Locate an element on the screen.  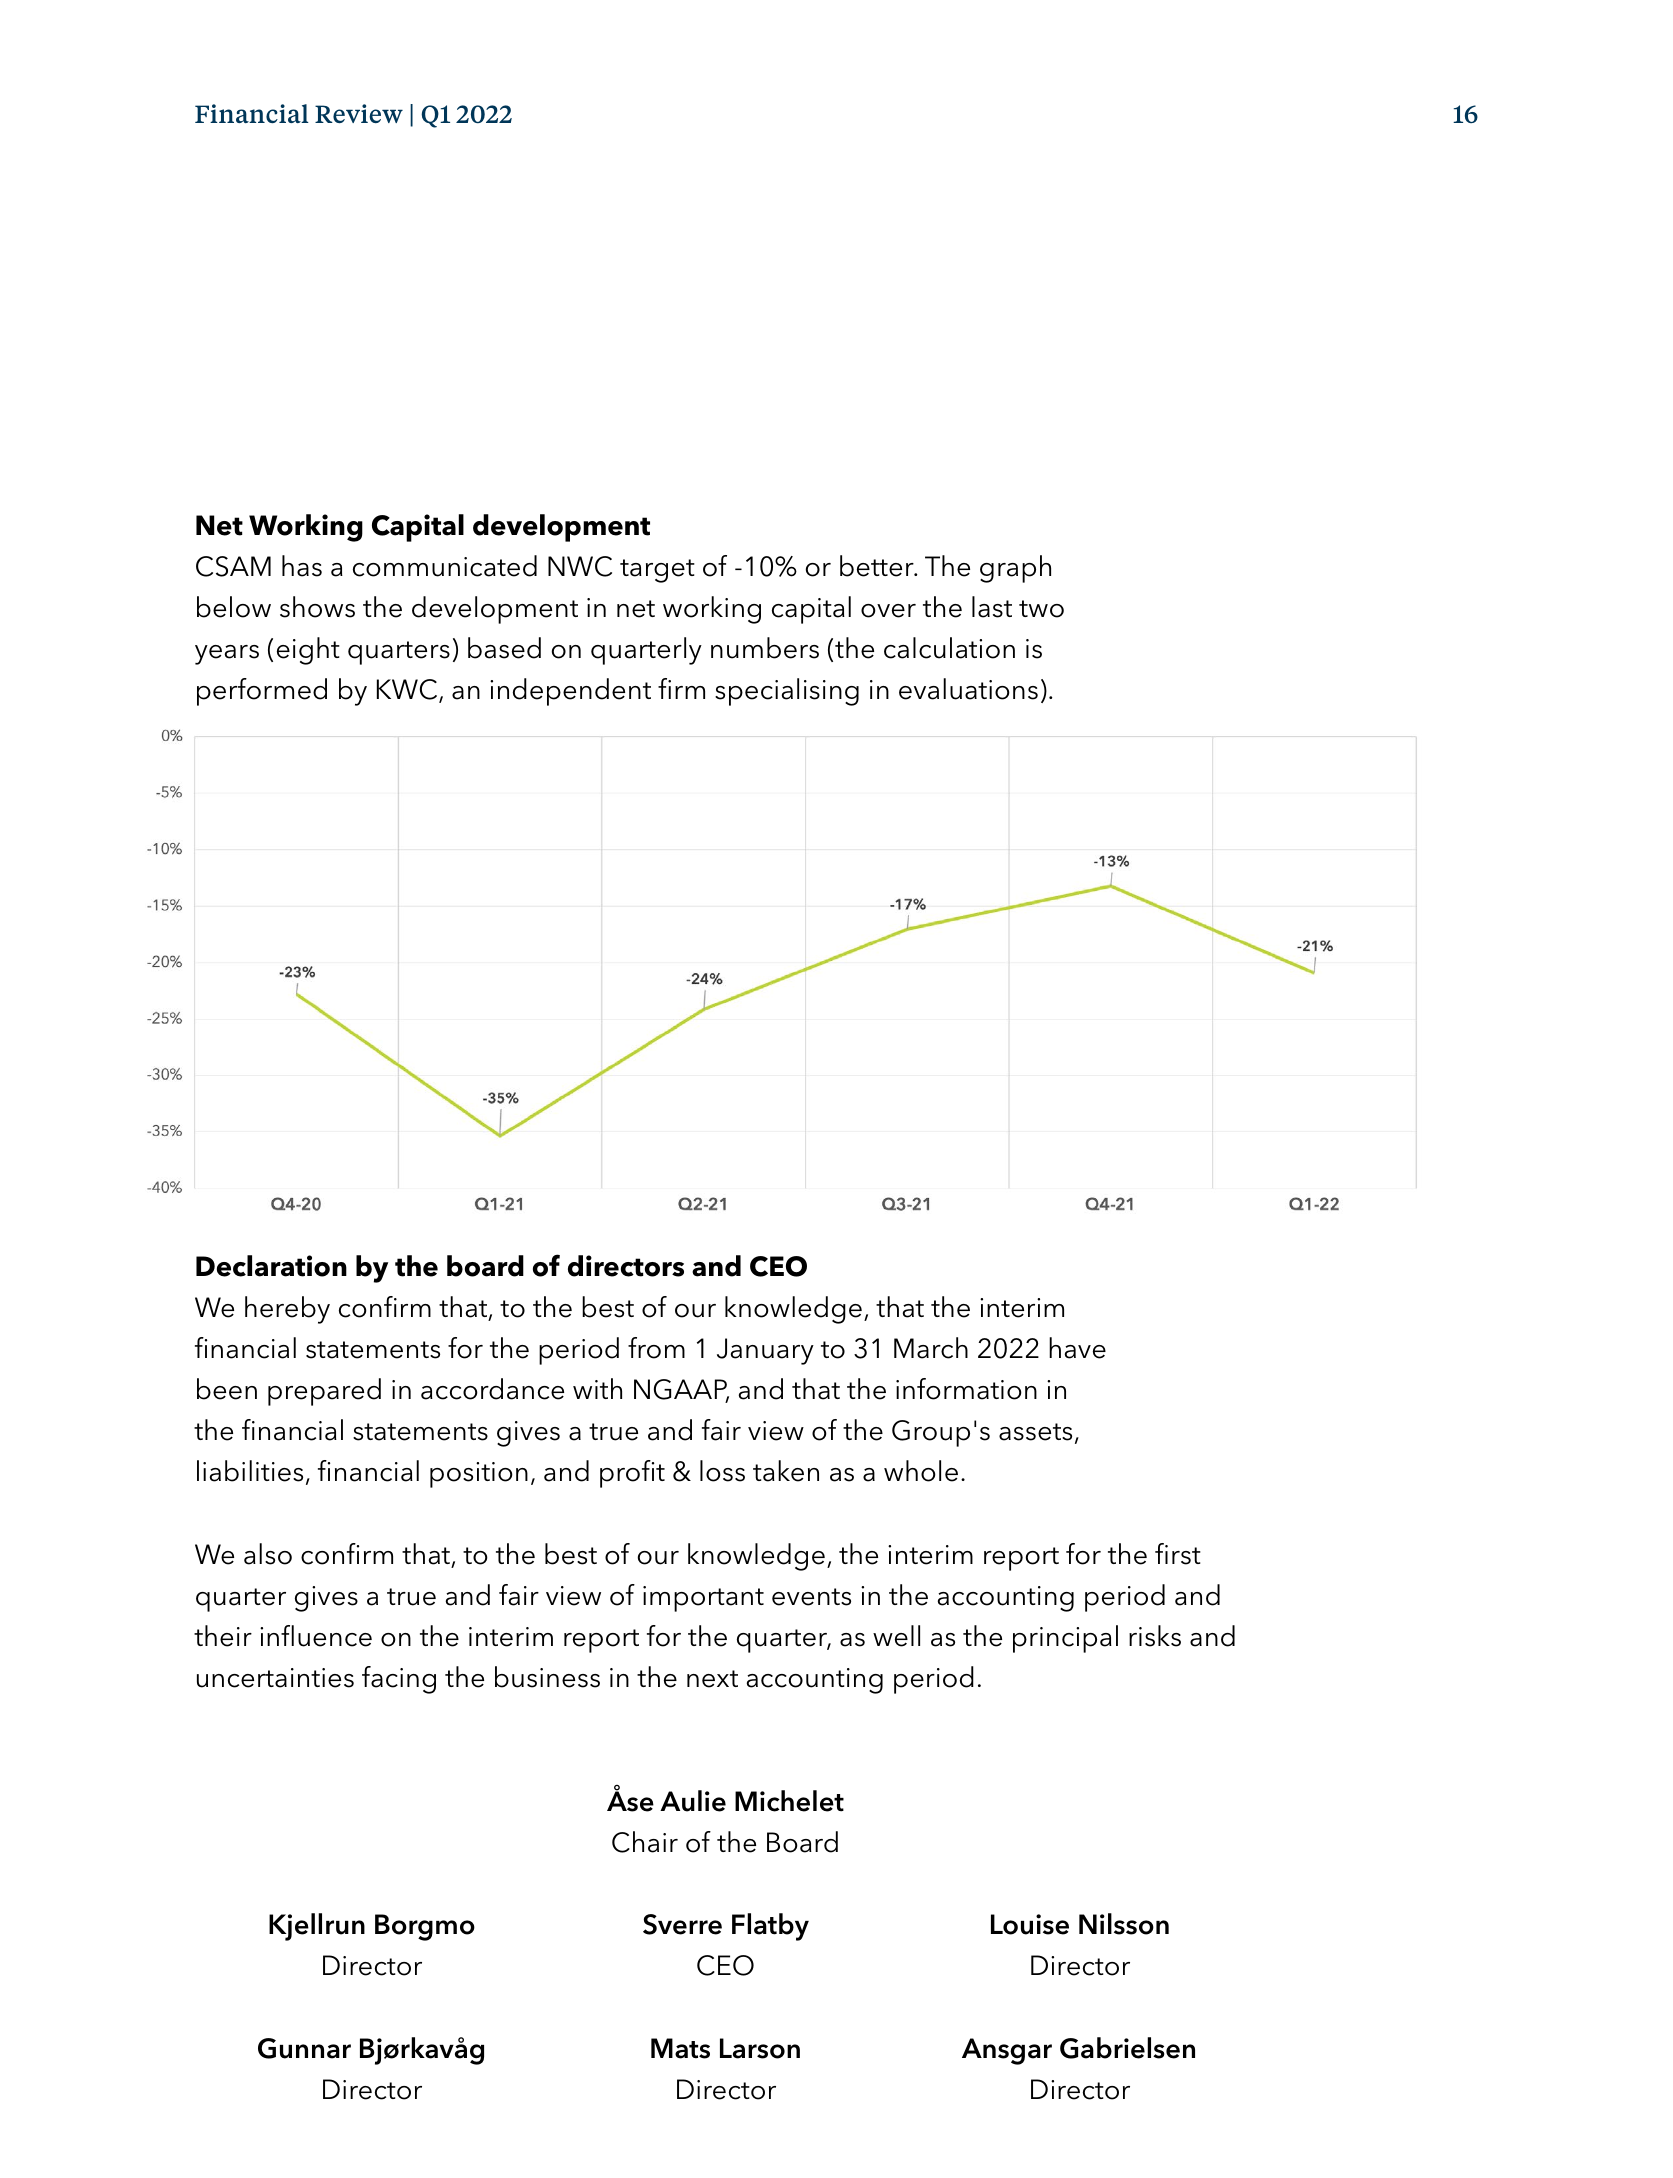
shows is located at coordinates (317, 607).
